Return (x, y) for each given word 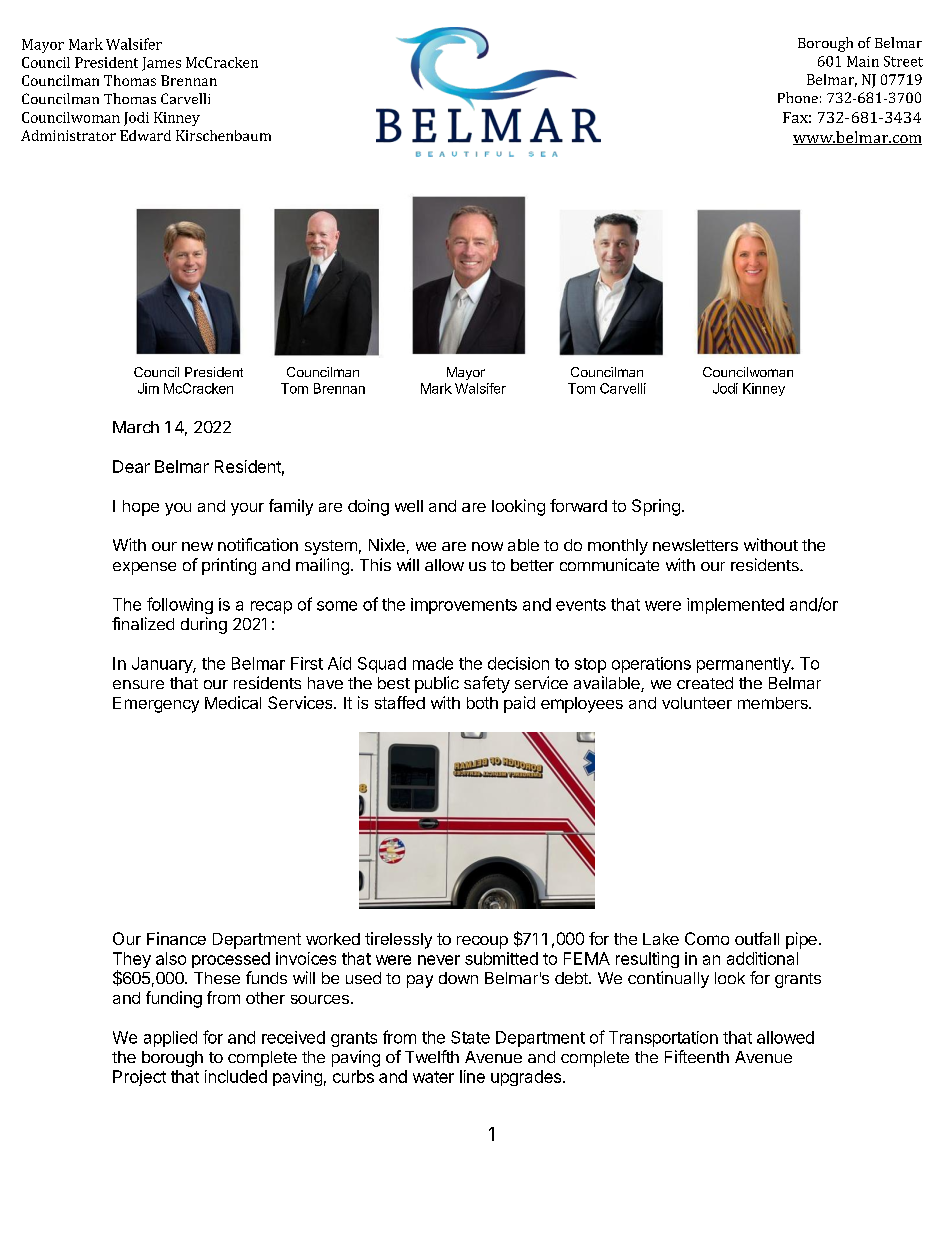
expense (144, 568)
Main (863, 61)
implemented (735, 606)
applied (170, 1039)
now (487, 546)
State (470, 1037)
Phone (798, 97)
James (161, 64)
